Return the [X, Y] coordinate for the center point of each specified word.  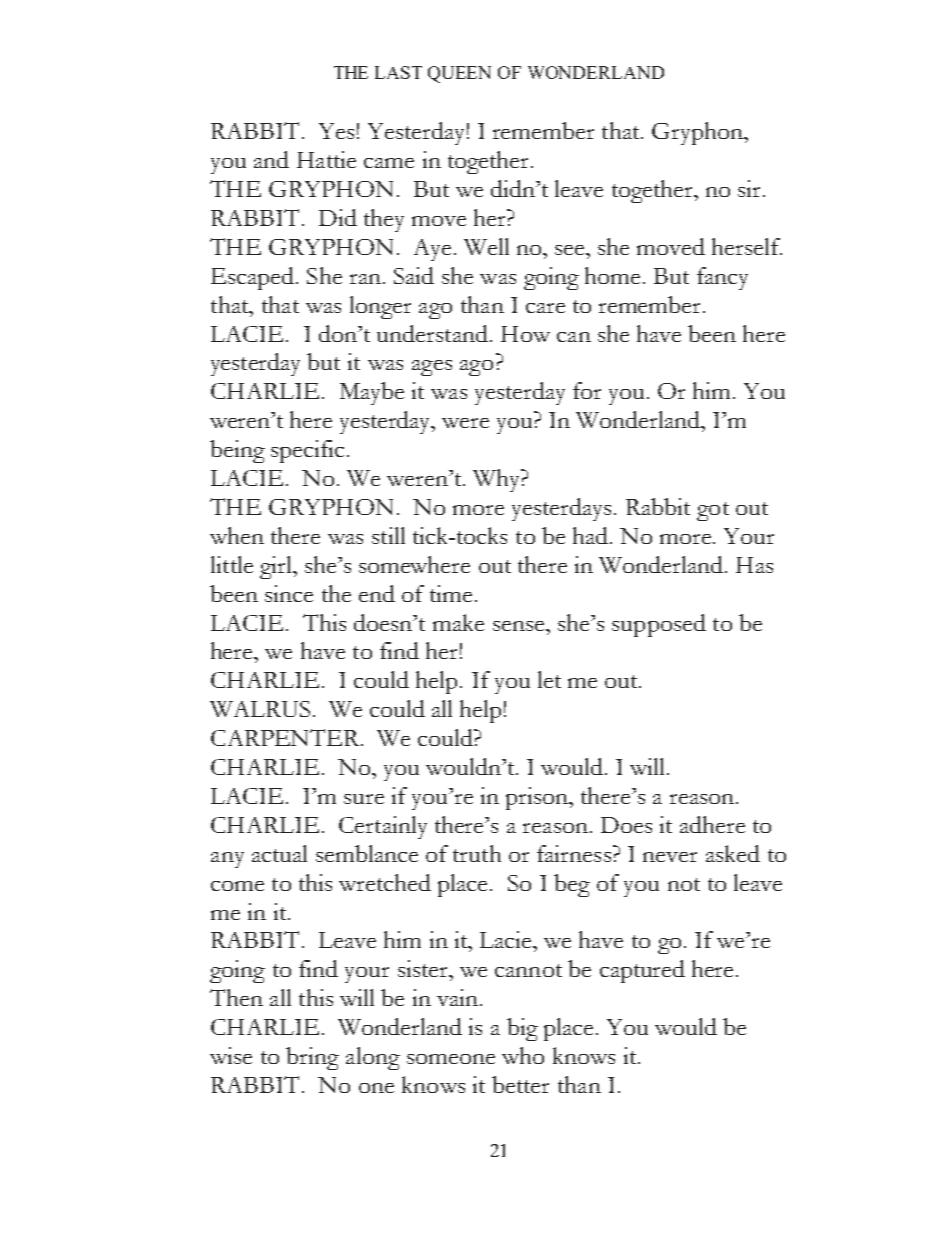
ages [432, 368]
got [713, 511]
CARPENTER [287, 737]
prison [538, 798]
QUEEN [459, 74]
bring [312, 1058]
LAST [398, 72]
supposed [659, 625]
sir [751, 188]
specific [307, 451]
